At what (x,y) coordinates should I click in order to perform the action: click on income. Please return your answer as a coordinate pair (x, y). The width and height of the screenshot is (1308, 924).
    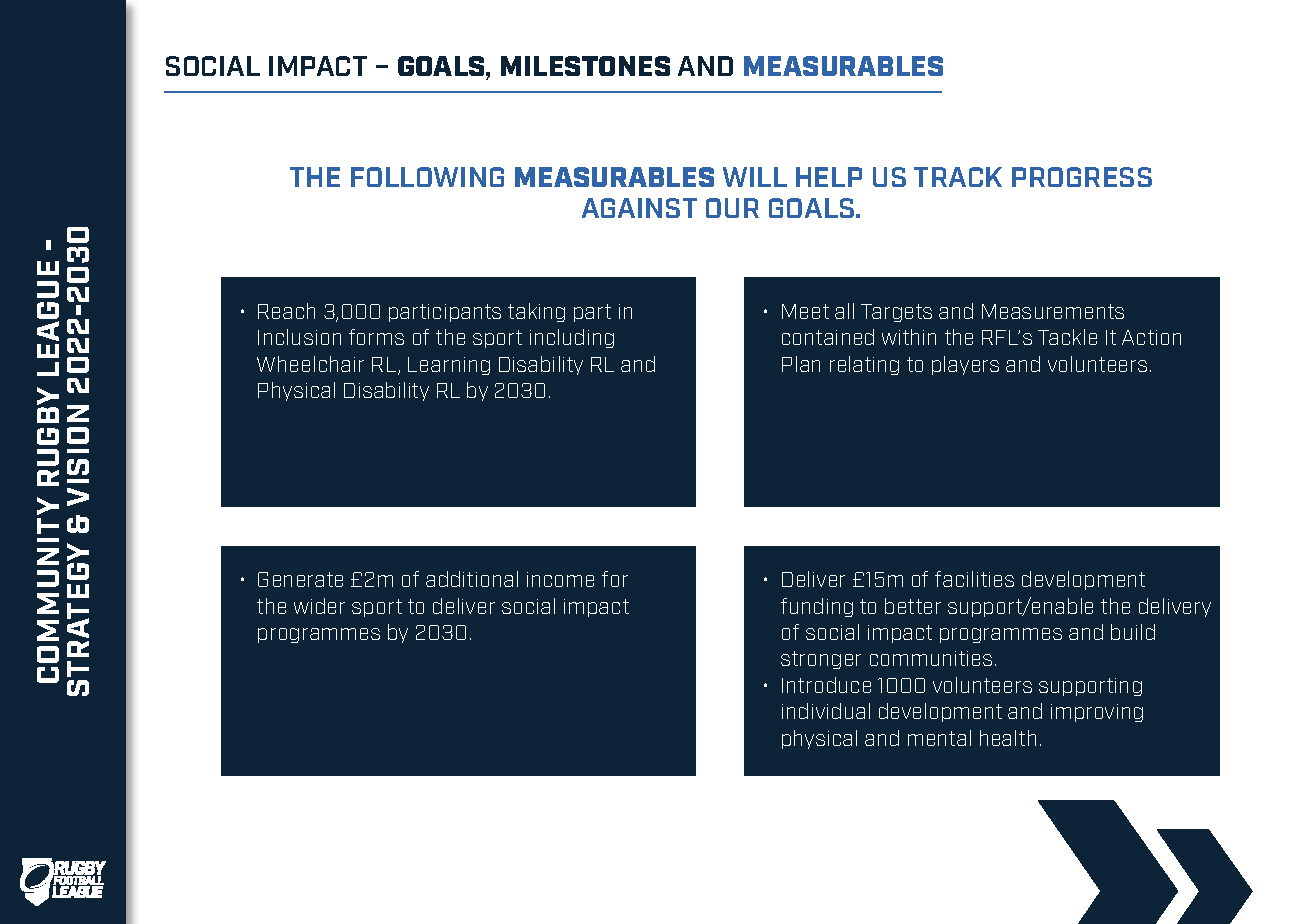
    Looking at the image, I should click on (560, 579).
